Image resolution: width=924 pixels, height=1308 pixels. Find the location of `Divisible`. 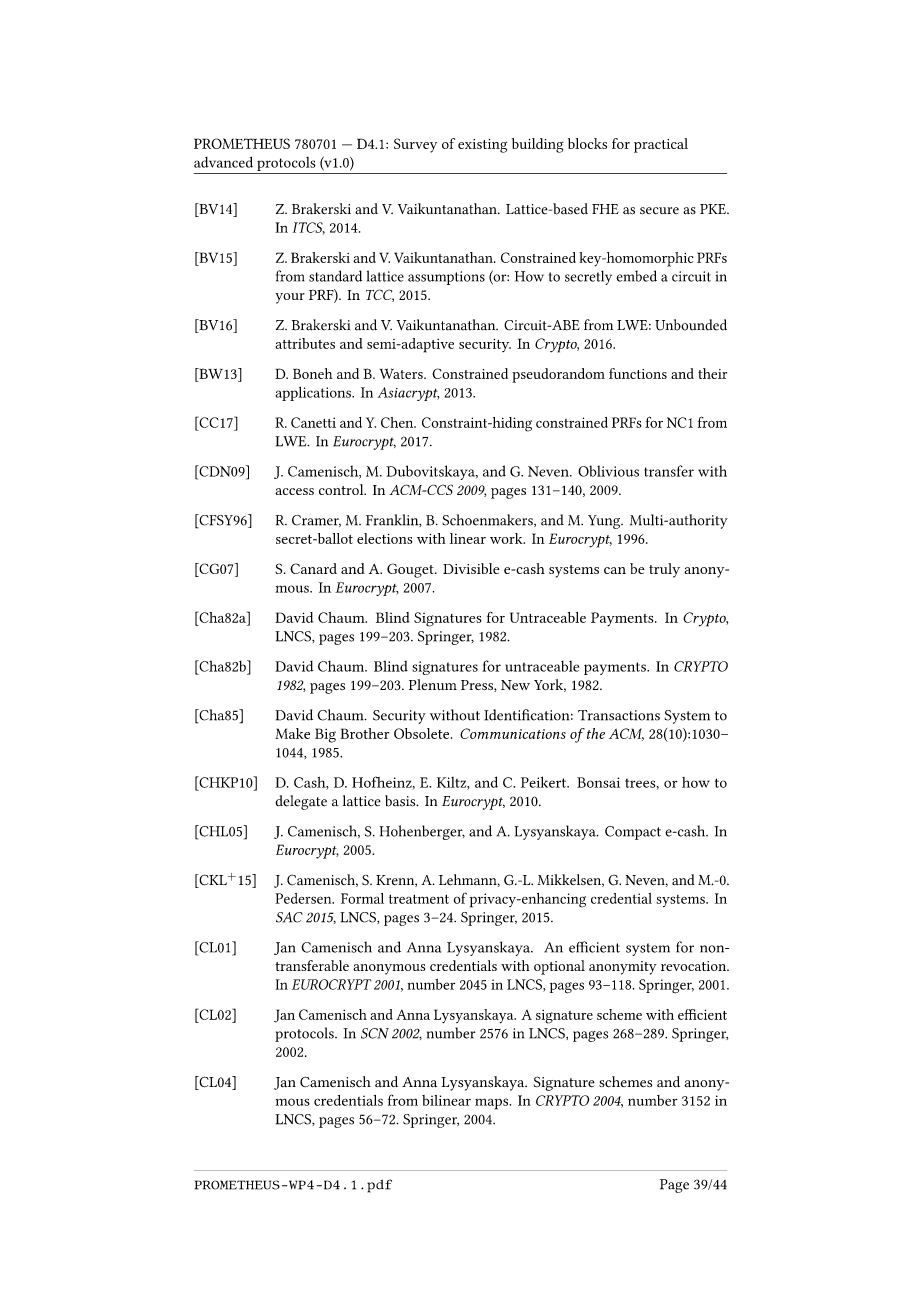

Divisible is located at coordinates (471, 568).
